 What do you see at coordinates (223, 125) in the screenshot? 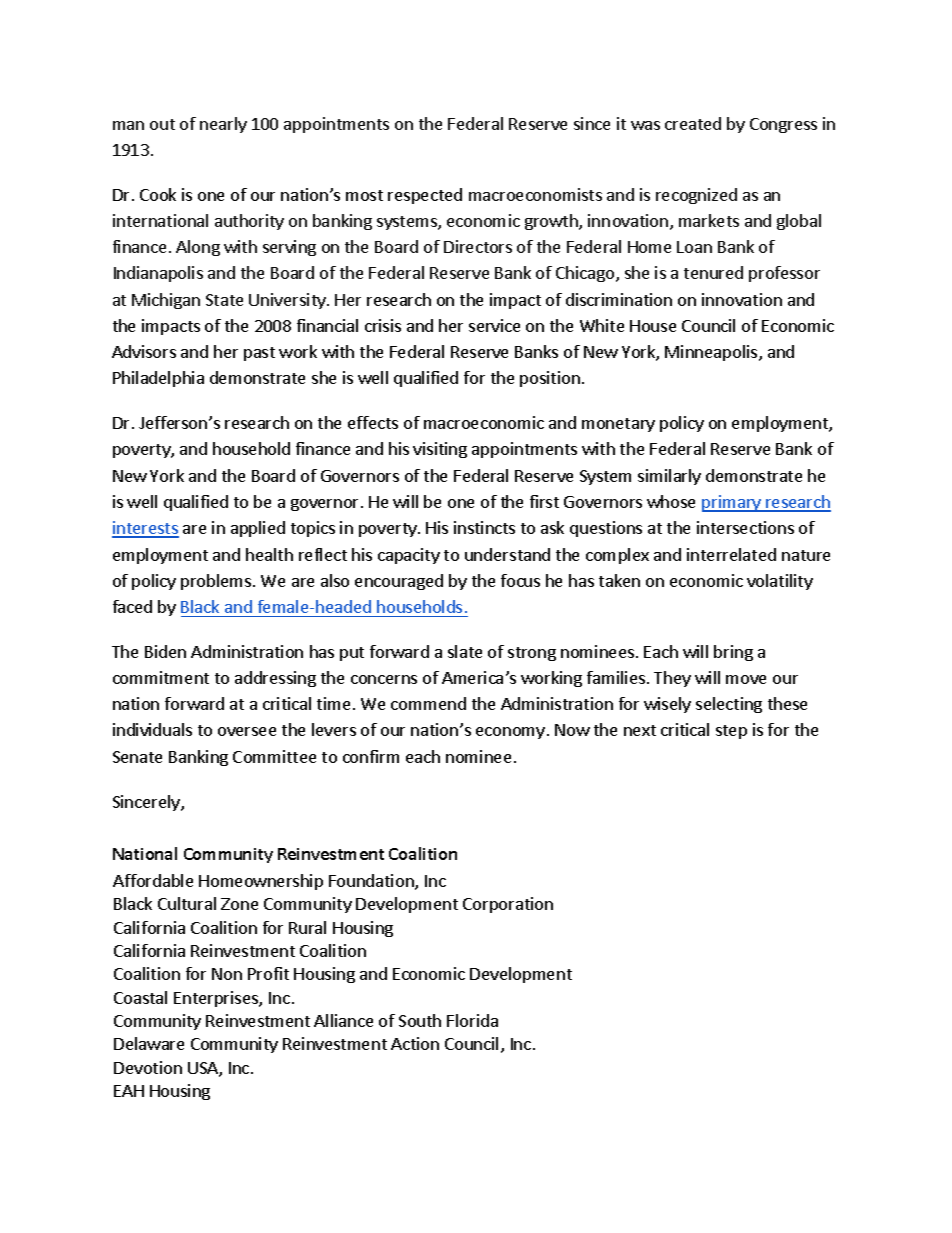
I see `nearly` at bounding box center [223, 125].
